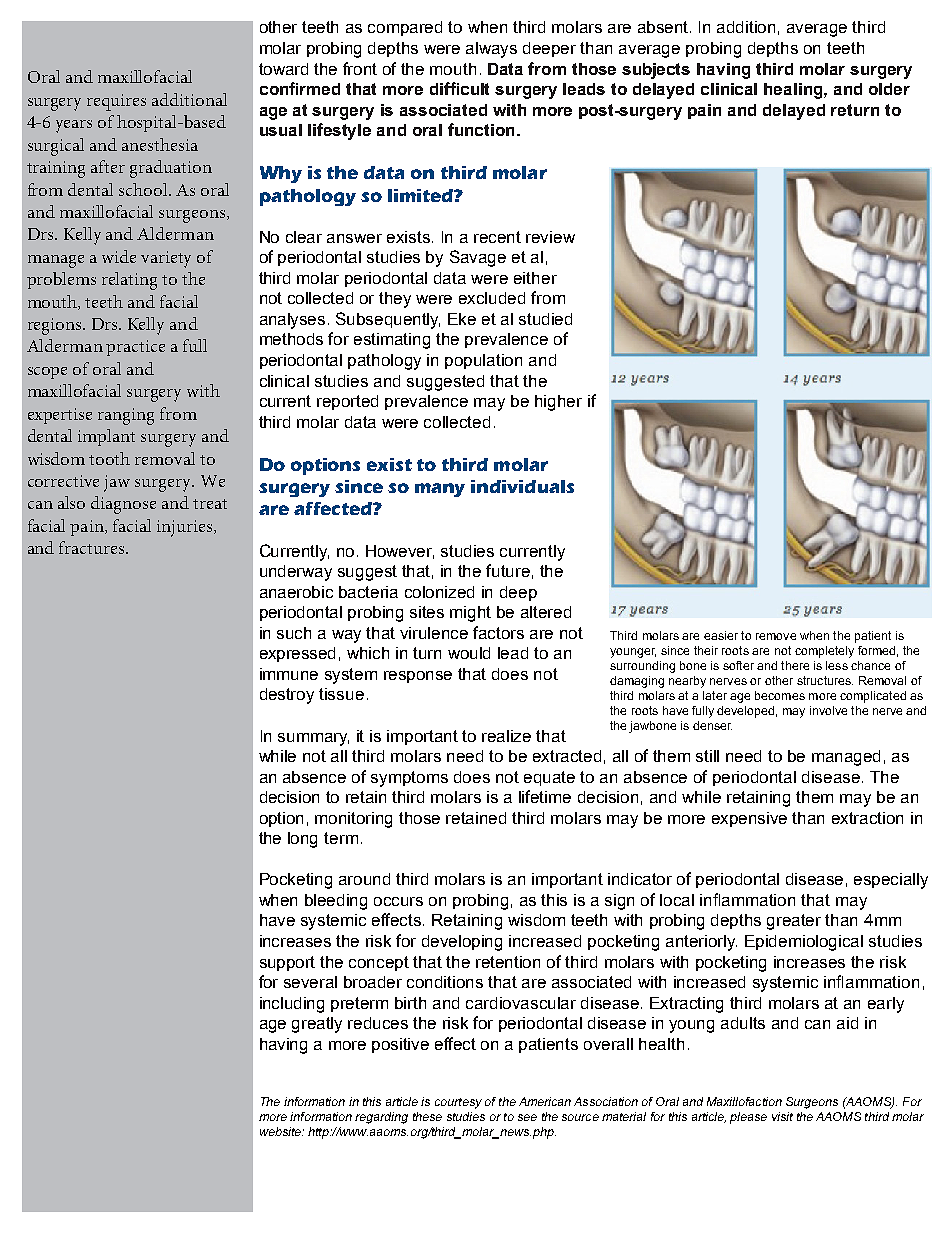 This image has height=1233, width=952. What do you see at coordinates (462, 319) in the image?
I see `Eke` at bounding box center [462, 319].
